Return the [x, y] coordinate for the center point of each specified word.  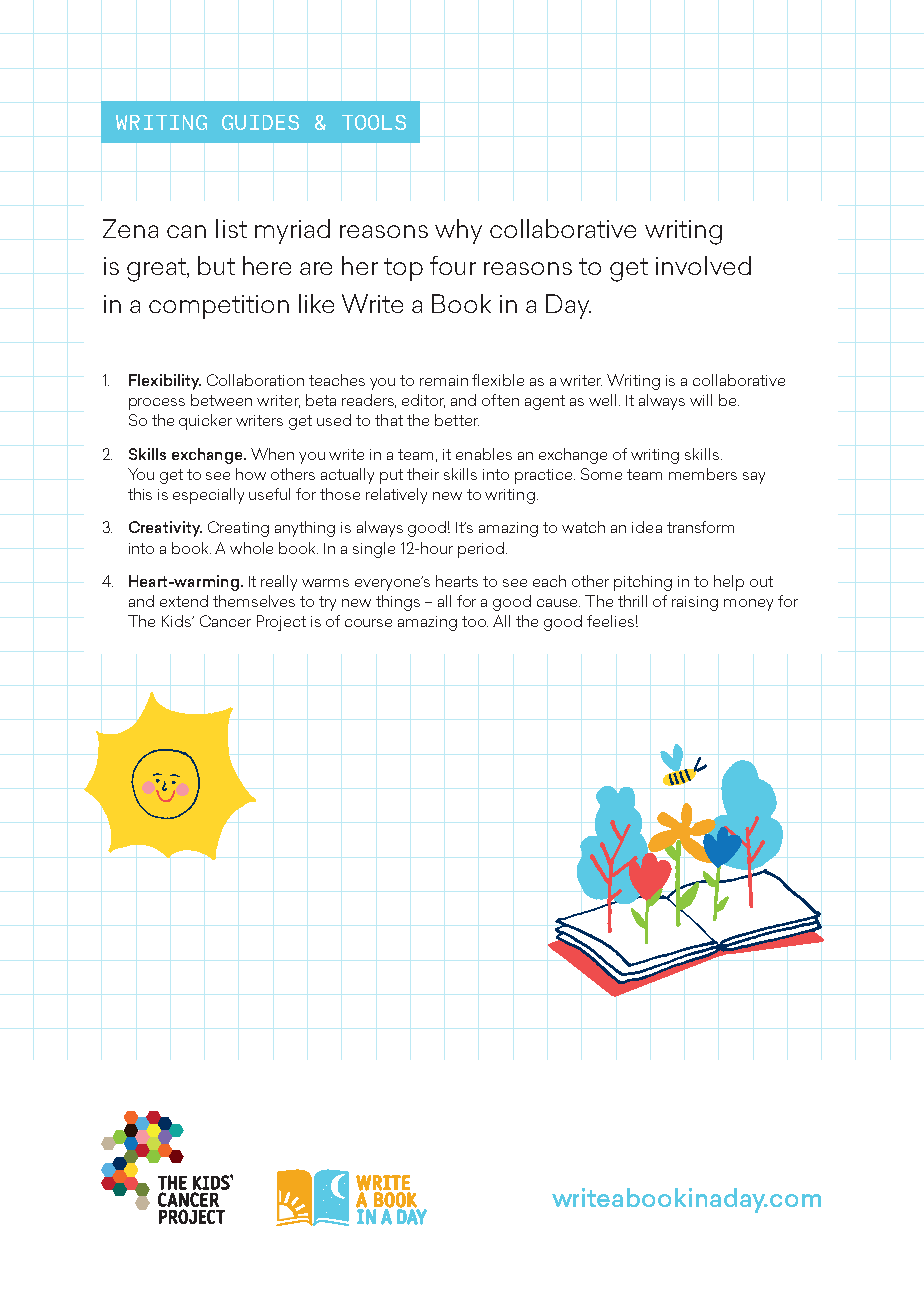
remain [444, 380]
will [701, 400]
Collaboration [255, 380]
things [398, 603]
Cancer [225, 621]
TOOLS [374, 122]
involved [703, 265]
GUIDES [260, 122]
